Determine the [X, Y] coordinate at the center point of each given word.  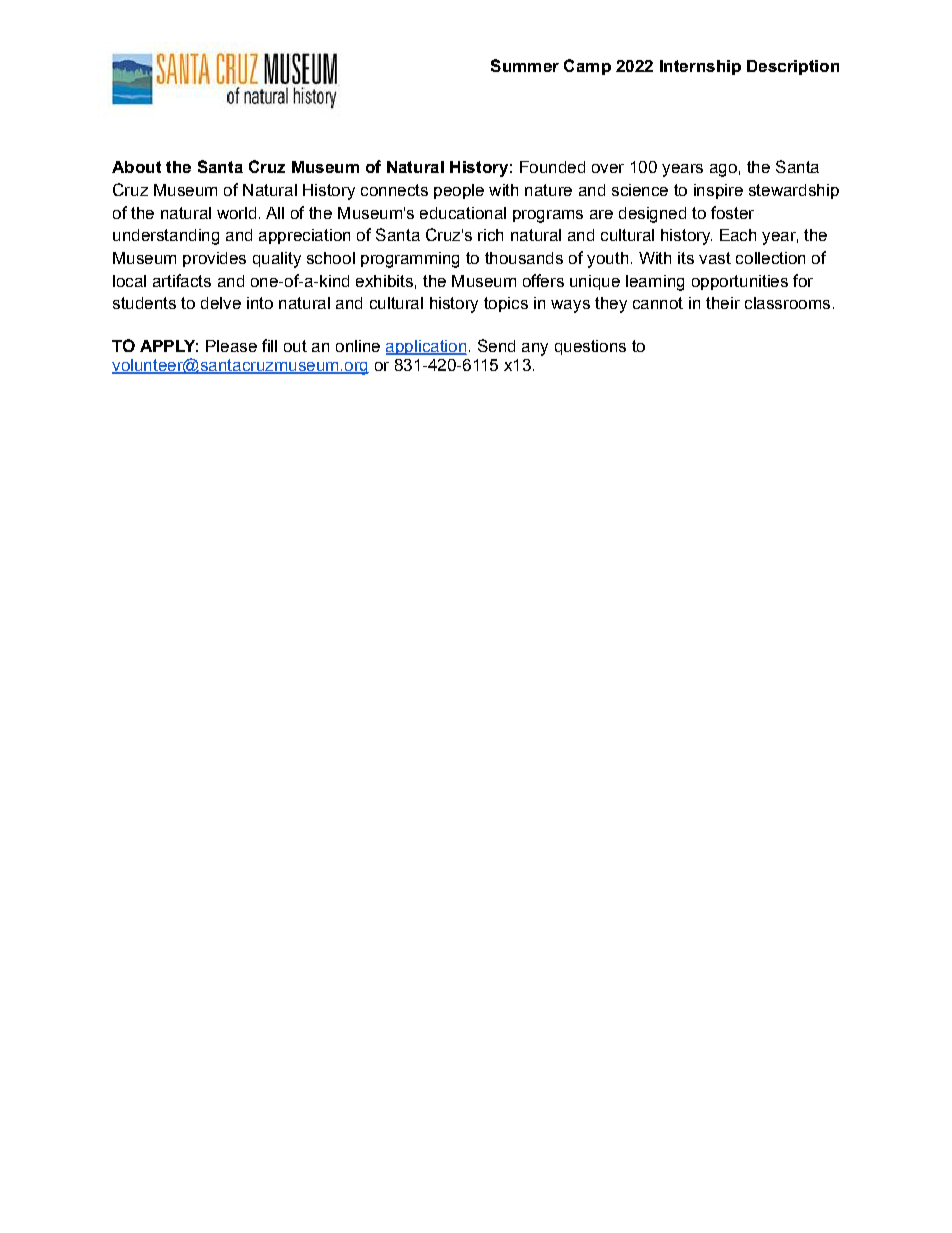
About [136, 167]
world [236, 213]
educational [463, 213]
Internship [700, 67]
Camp [587, 67]
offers [543, 280]
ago [723, 170]
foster [732, 212]
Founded [552, 167]
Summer [525, 65]
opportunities [740, 282]
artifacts [182, 280]
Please [231, 346]
